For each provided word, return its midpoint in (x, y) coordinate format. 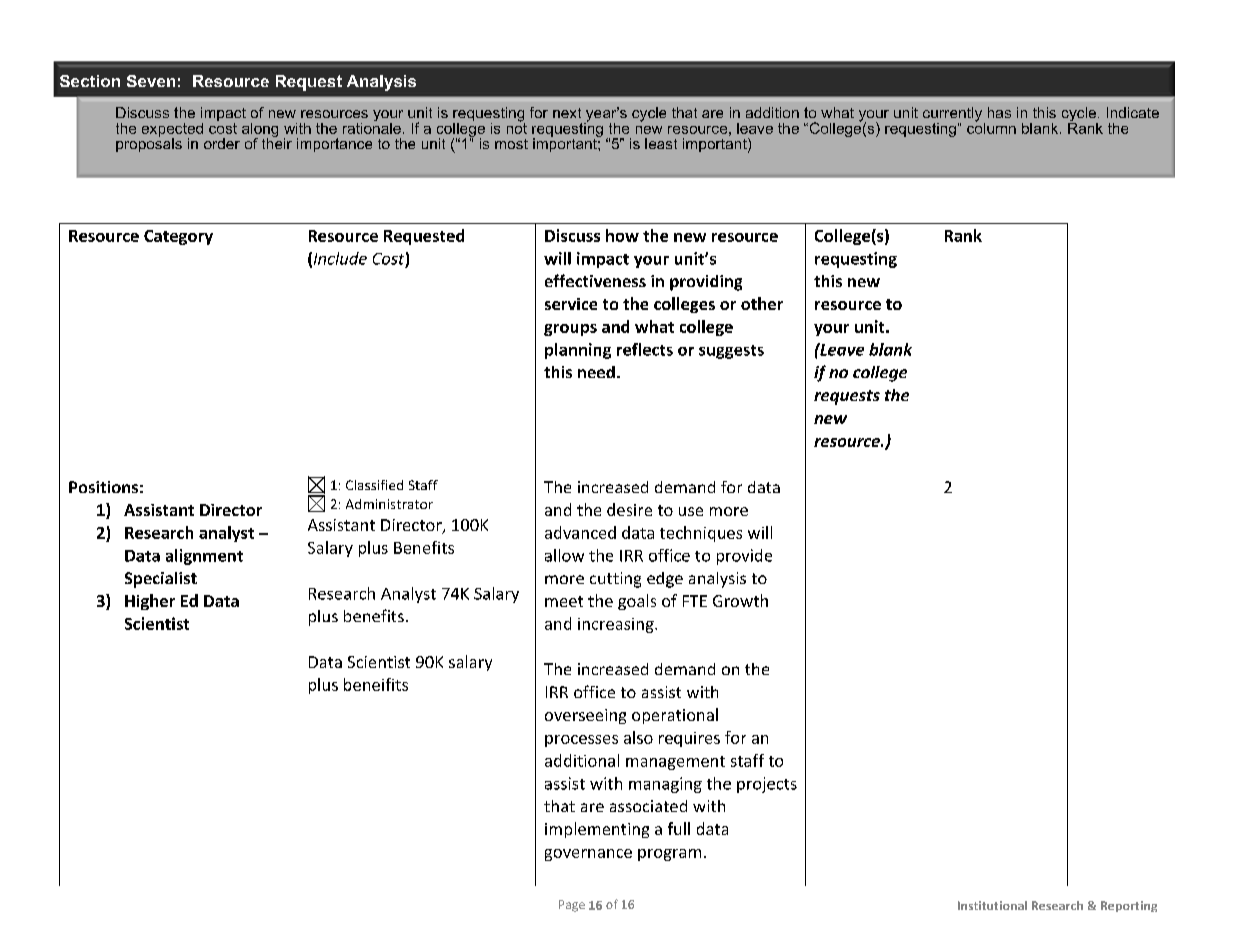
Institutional (992, 905)
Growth (740, 600)
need (596, 372)
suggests (731, 352)
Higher (150, 602)
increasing (617, 625)
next (567, 113)
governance (588, 855)
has (999, 112)
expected (172, 131)
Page (572, 906)
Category (178, 237)
